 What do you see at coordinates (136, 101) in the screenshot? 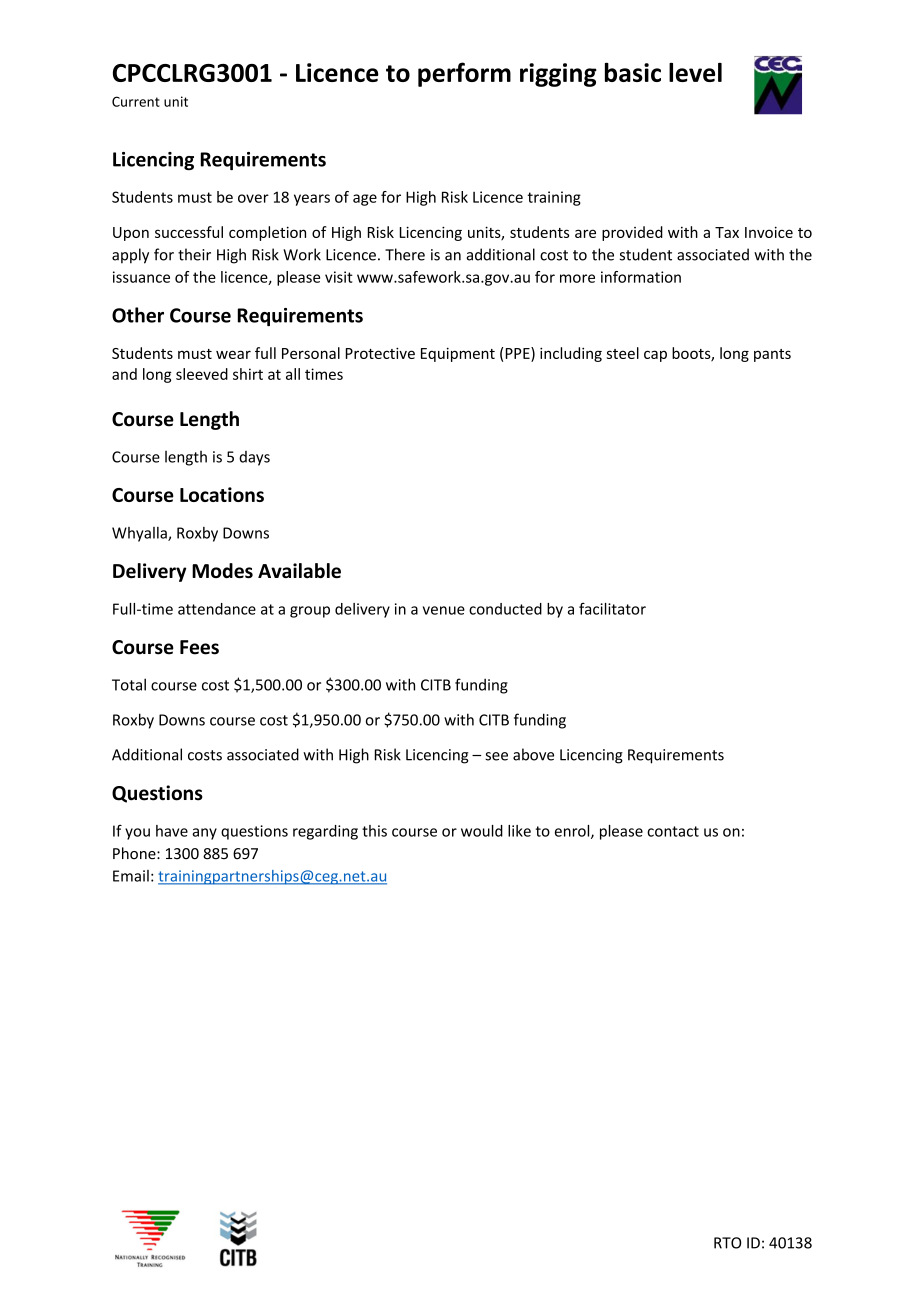
I see `Current` at bounding box center [136, 101].
